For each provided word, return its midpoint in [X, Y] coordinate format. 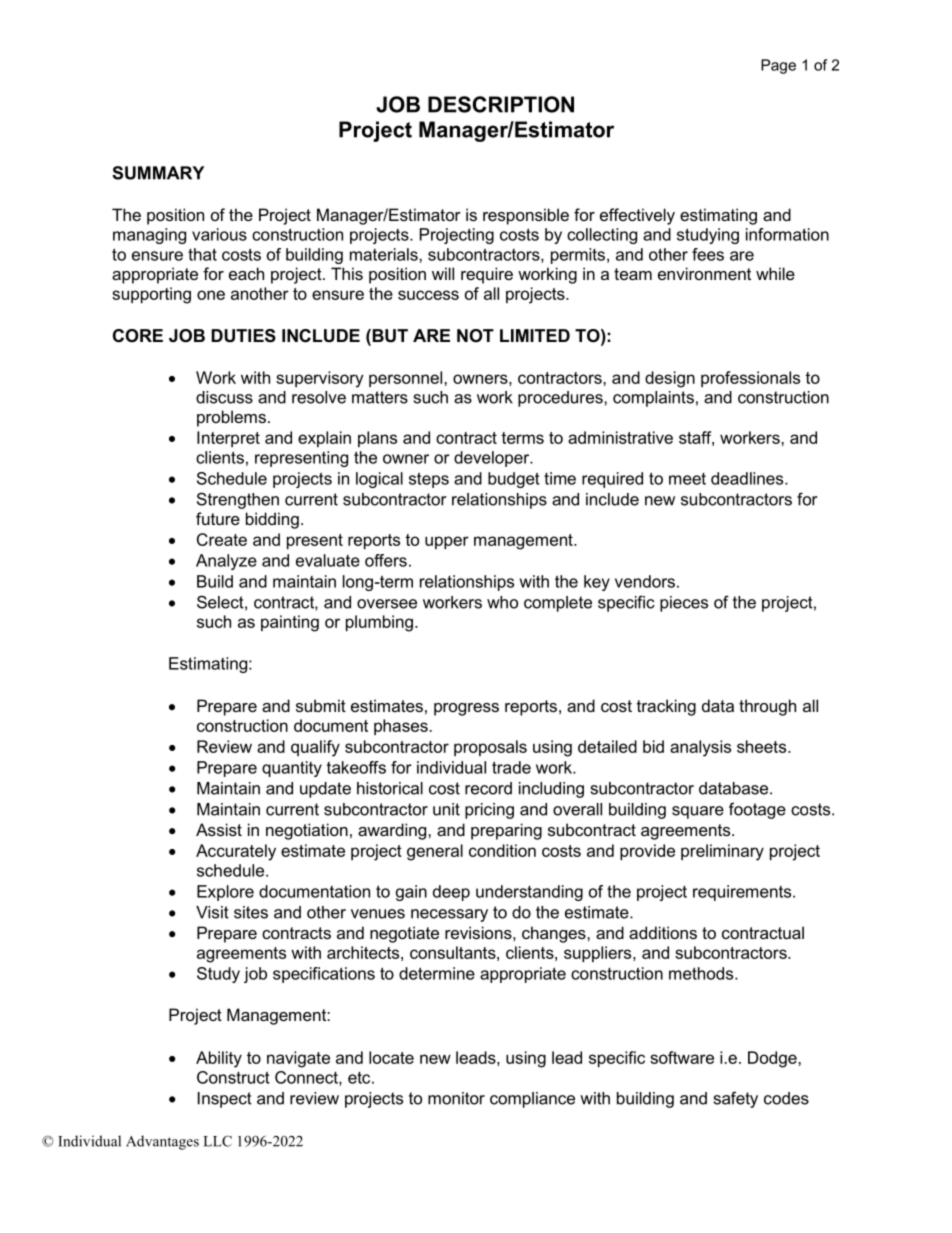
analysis [700, 748]
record [488, 788]
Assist [219, 829]
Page [778, 66]
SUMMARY [158, 173]
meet [687, 479]
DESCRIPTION [501, 104]
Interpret [228, 439]
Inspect [225, 1100]
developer [493, 459]
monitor [456, 1098]
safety [736, 1099]
